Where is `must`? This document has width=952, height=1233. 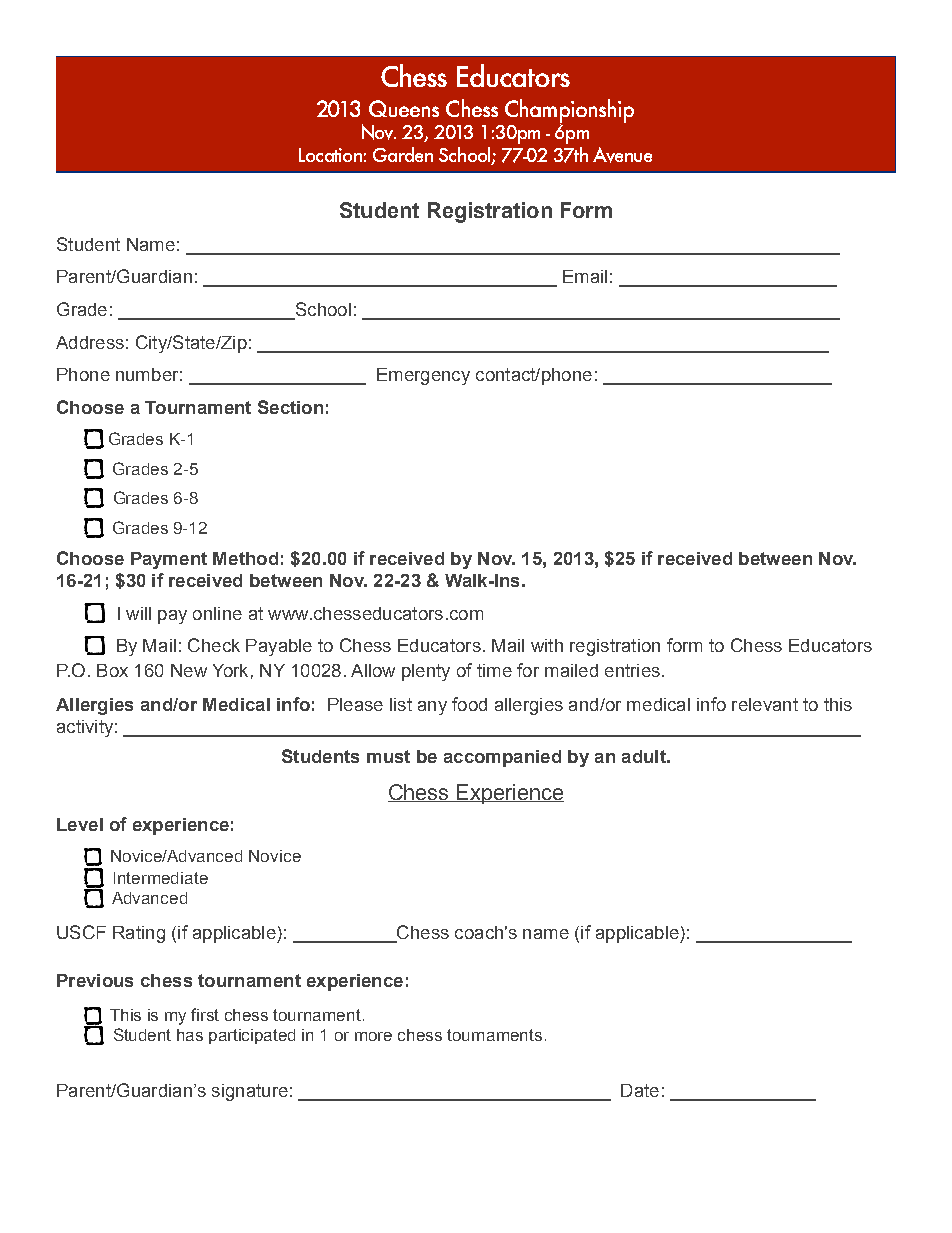
must is located at coordinates (388, 756).
